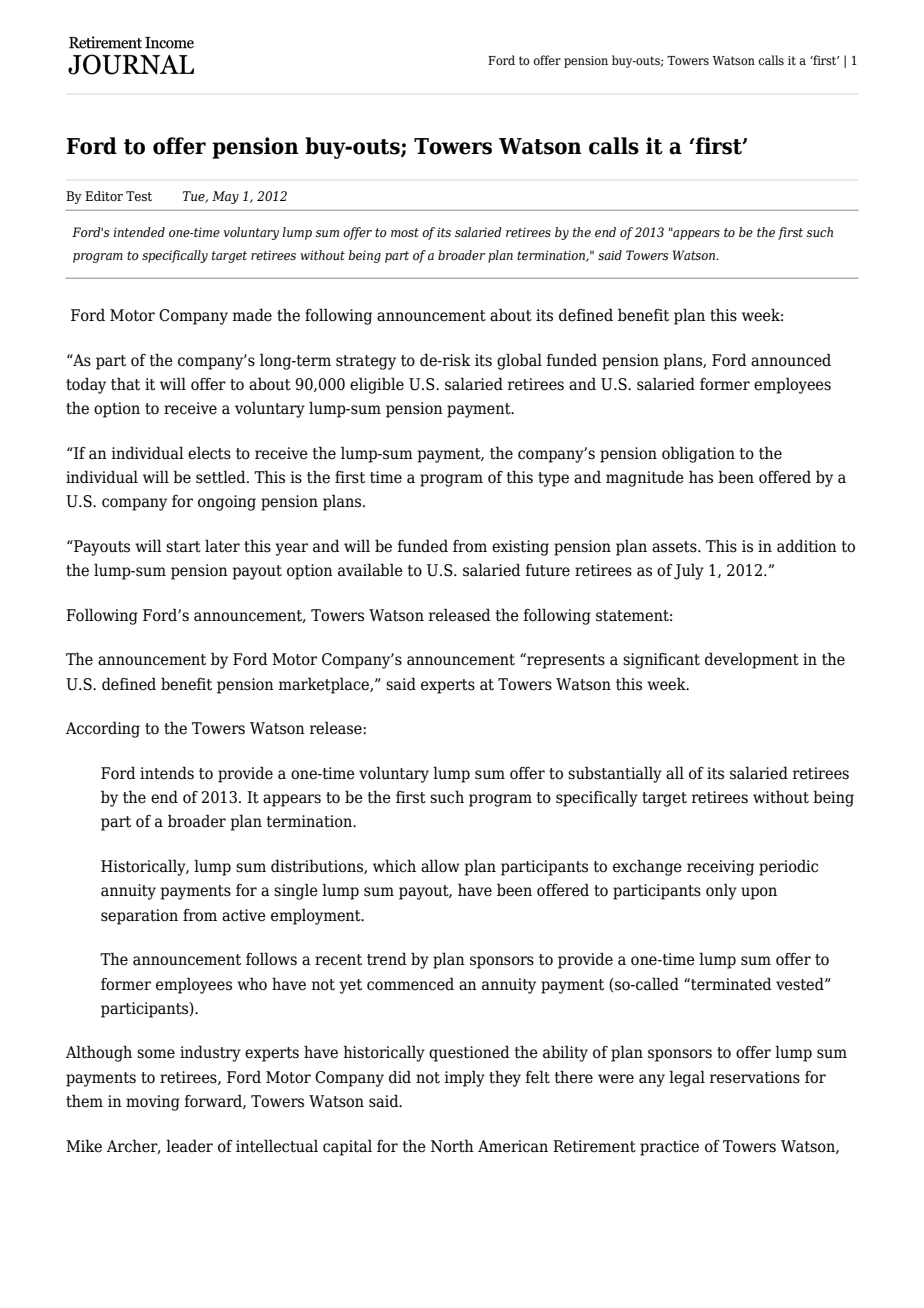 Image resolution: width=924 pixels, height=1308 pixels. Describe the element at coordinates (153, 1103) in the screenshot. I see `moving` at that location.
